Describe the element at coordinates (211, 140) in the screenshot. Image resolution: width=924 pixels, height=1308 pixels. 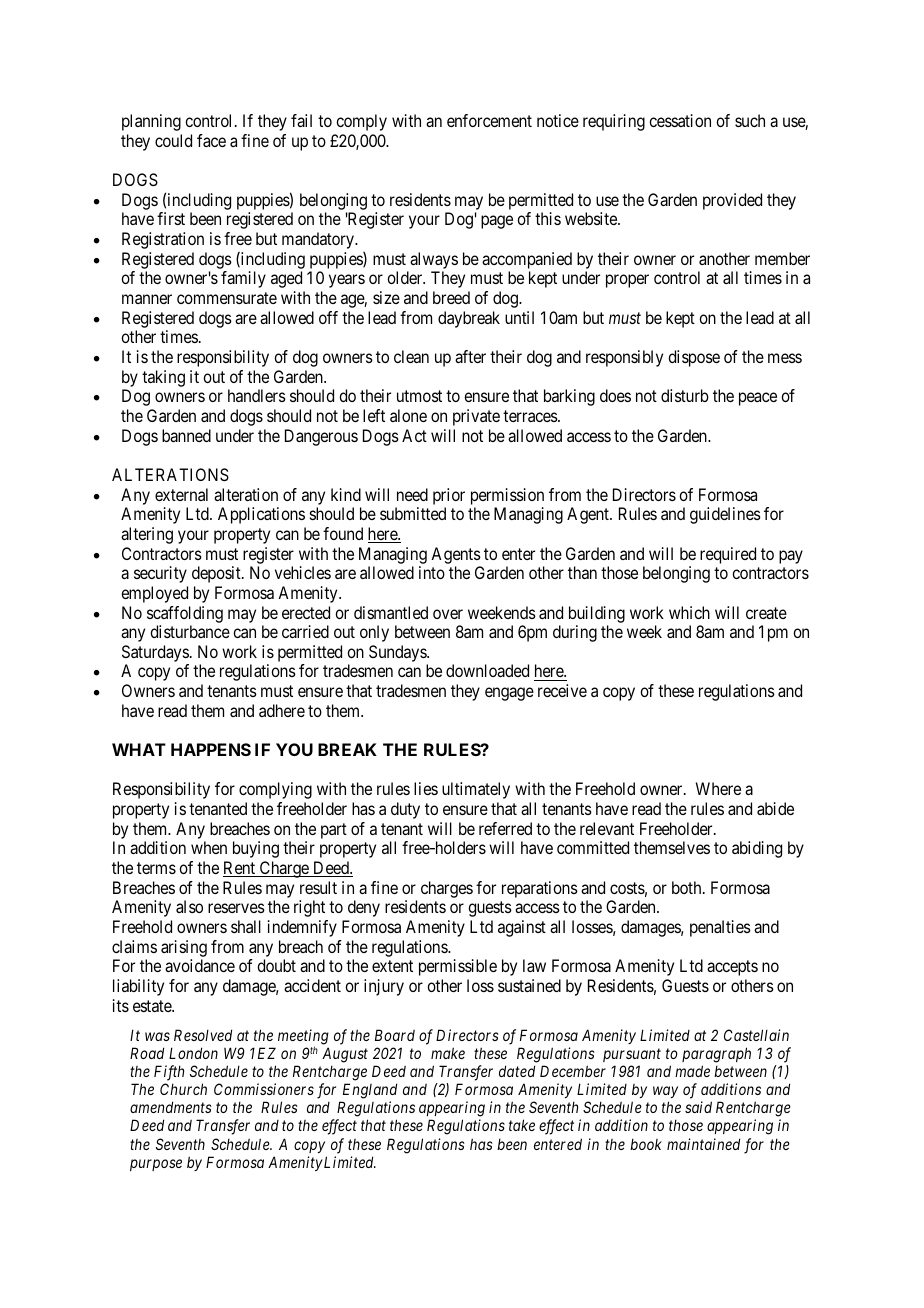
I see `face` at that location.
